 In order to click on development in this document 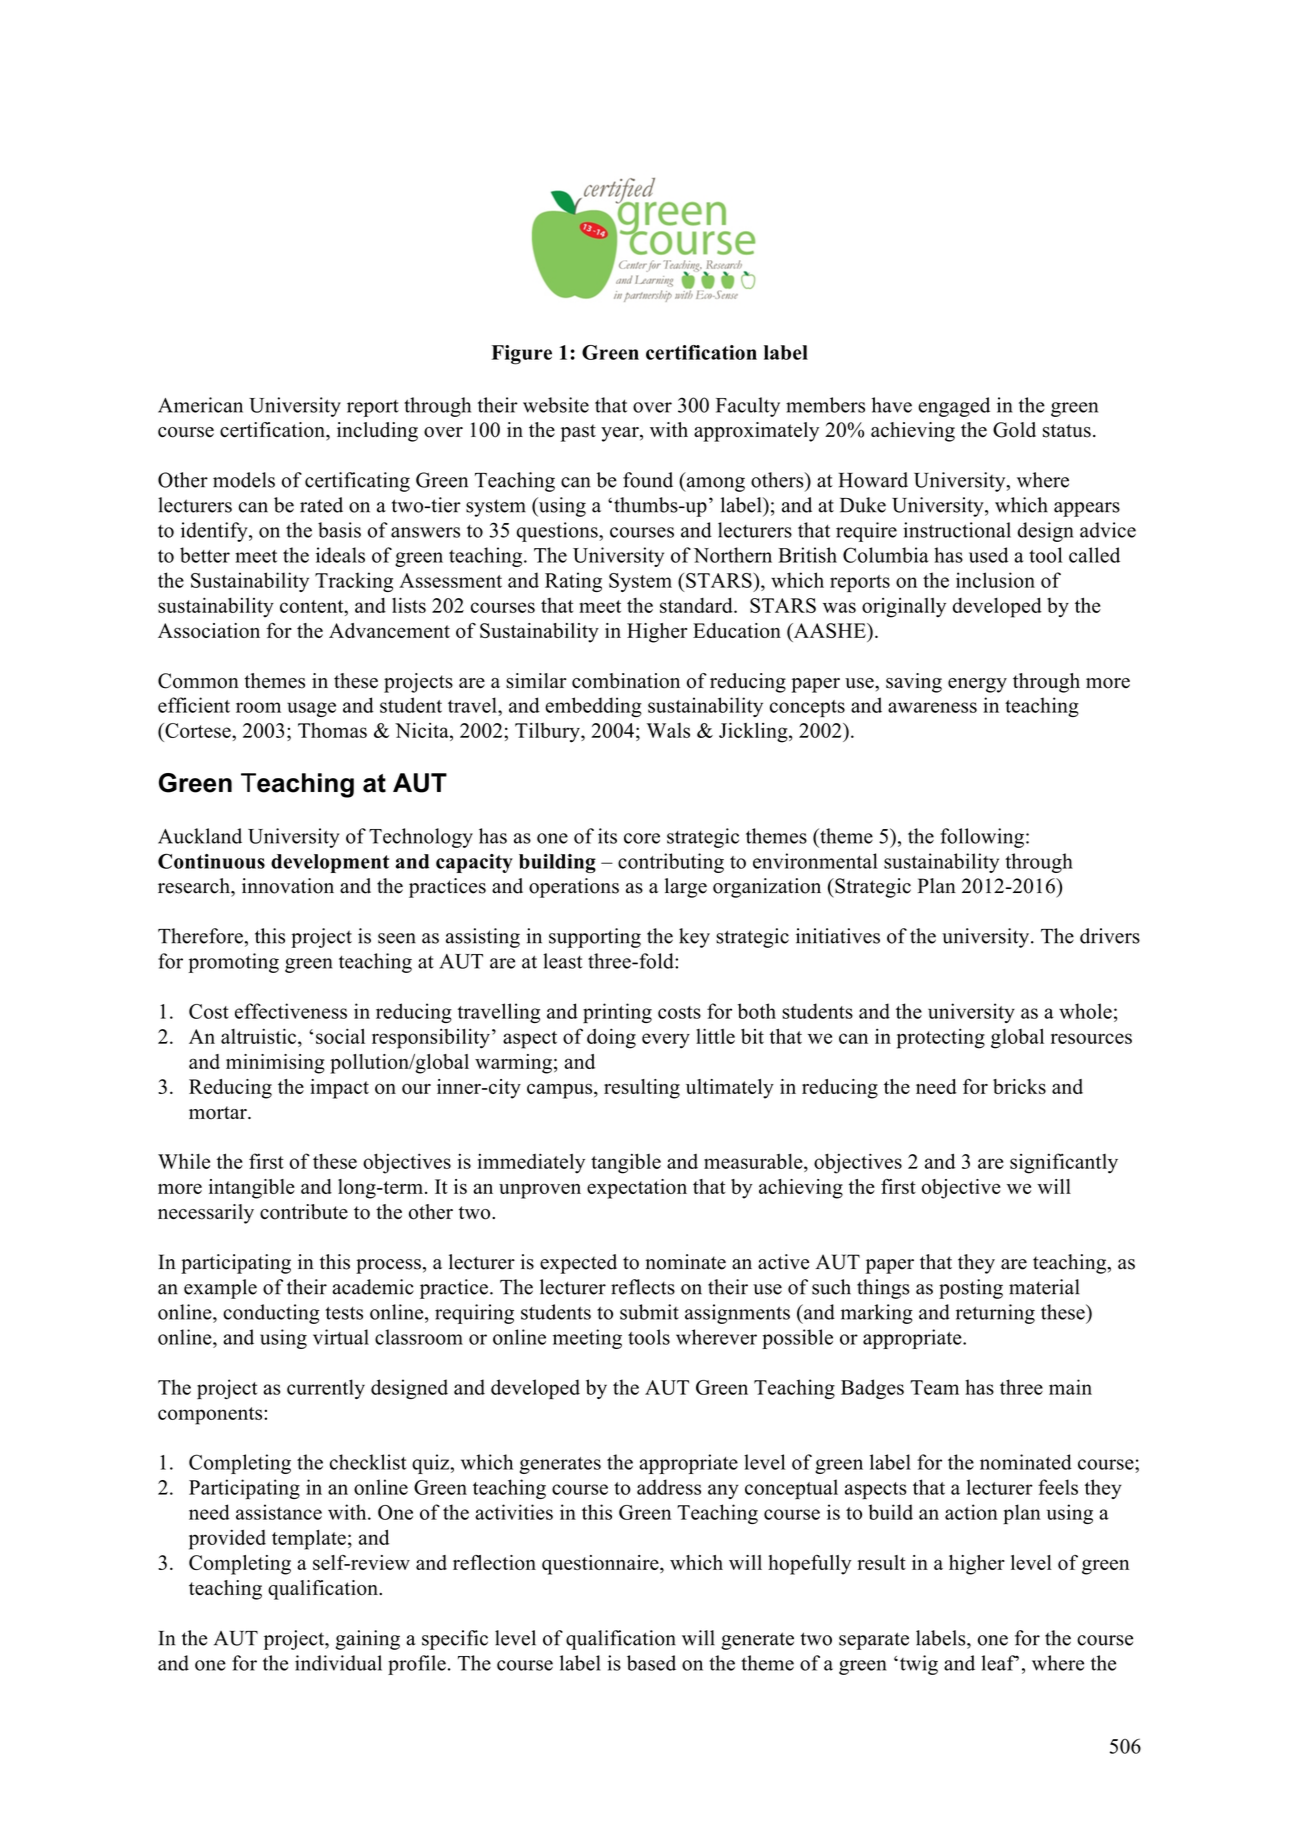, I will do `click(330, 863)`.
